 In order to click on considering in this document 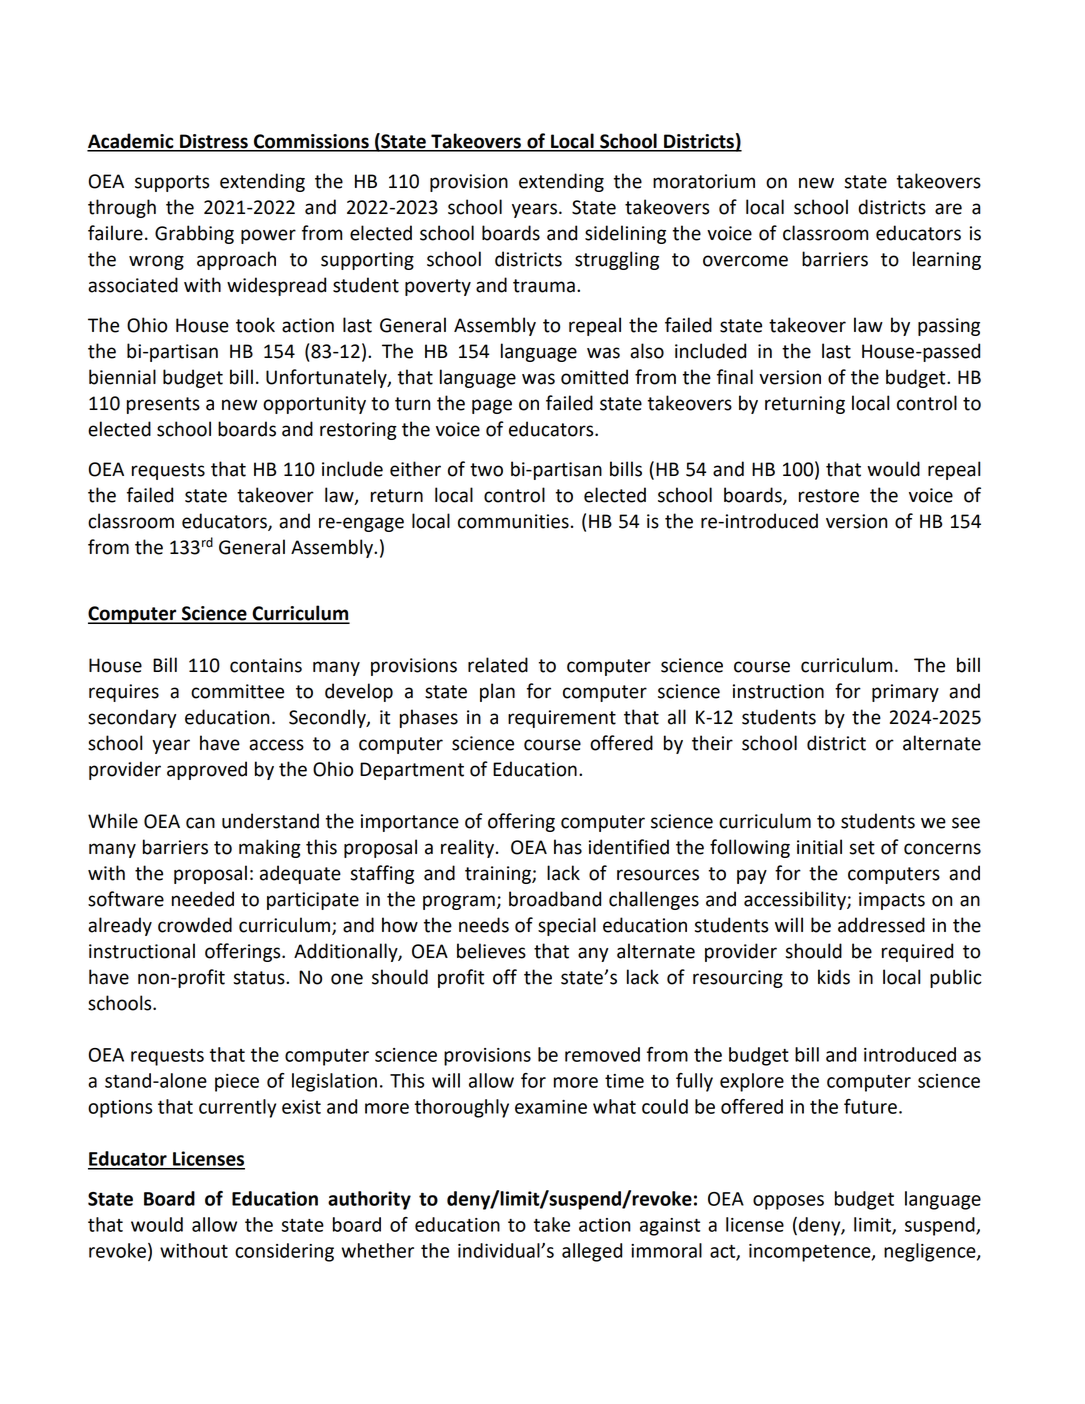, I will do `click(284, 1252)`.
